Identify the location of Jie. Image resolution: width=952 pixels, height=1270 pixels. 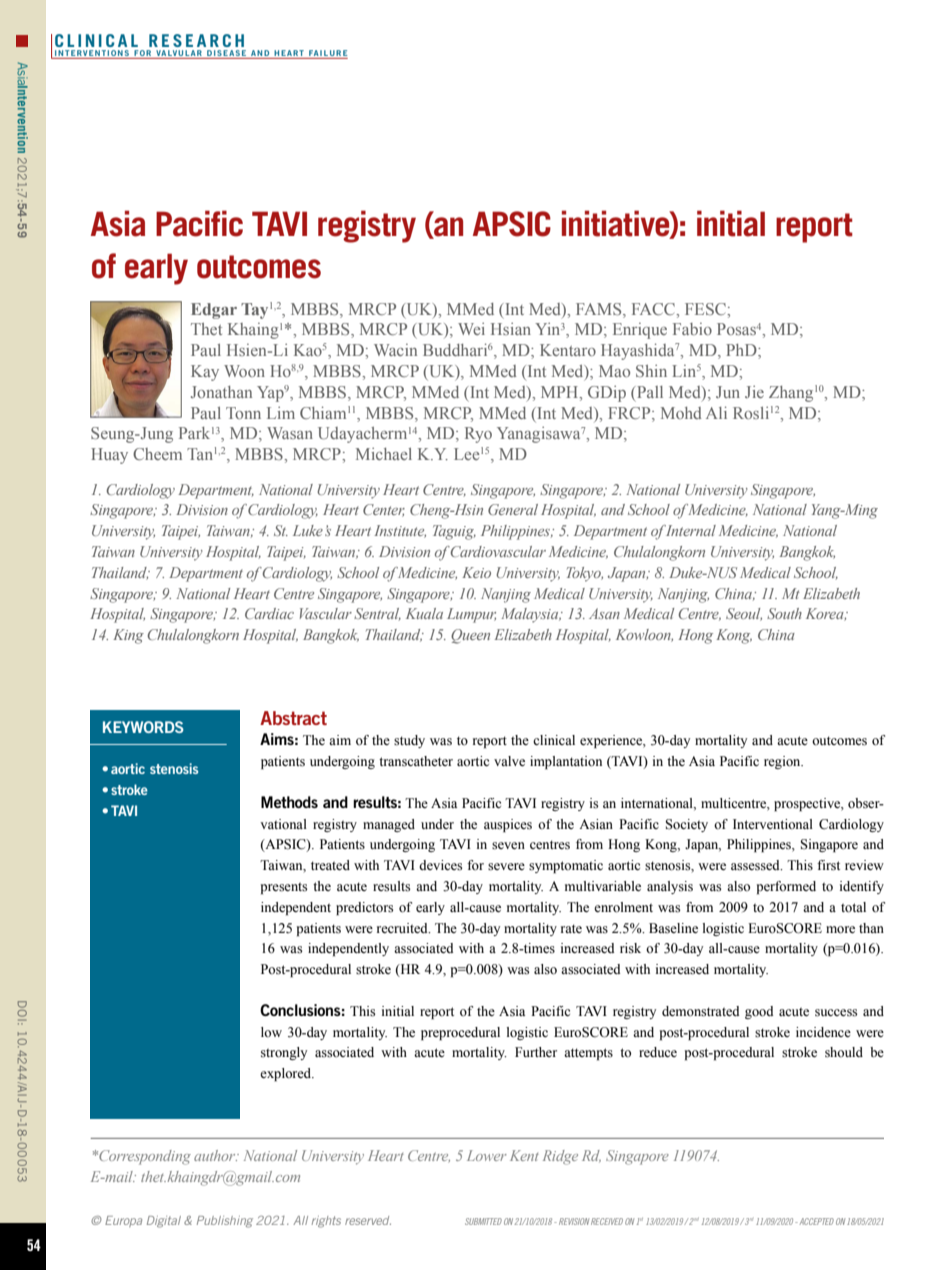
(754, 392).
